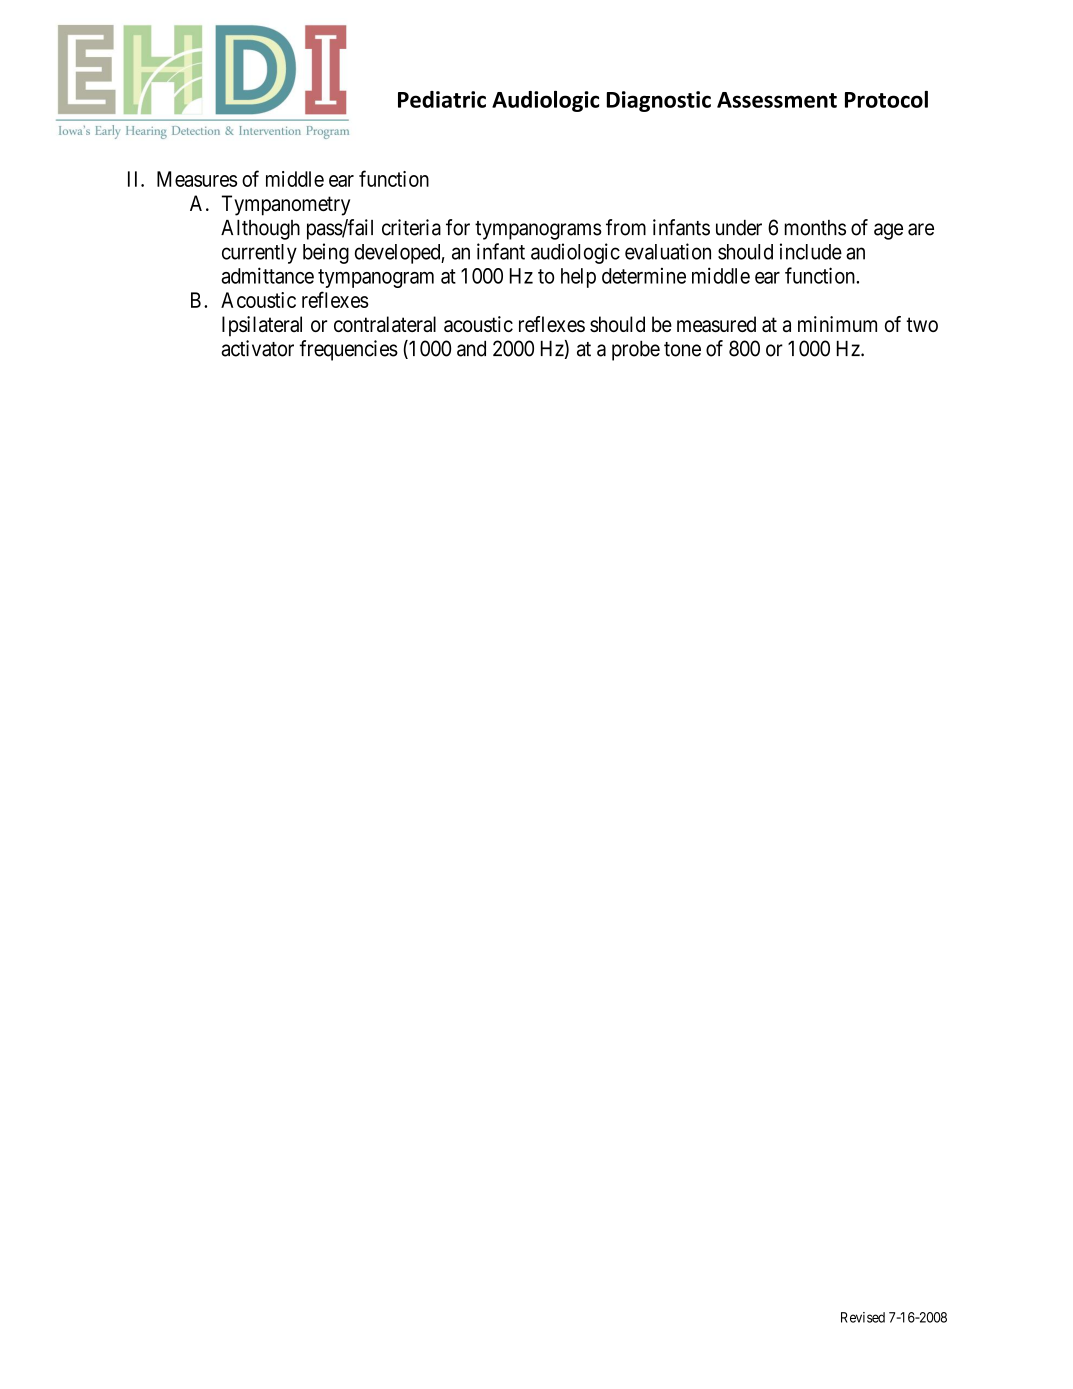 The width and height of the document is (1073, 1389). What do you see at coordinates (682, 349) in the document?
I see `tone` at bounding box center [682, 349].
